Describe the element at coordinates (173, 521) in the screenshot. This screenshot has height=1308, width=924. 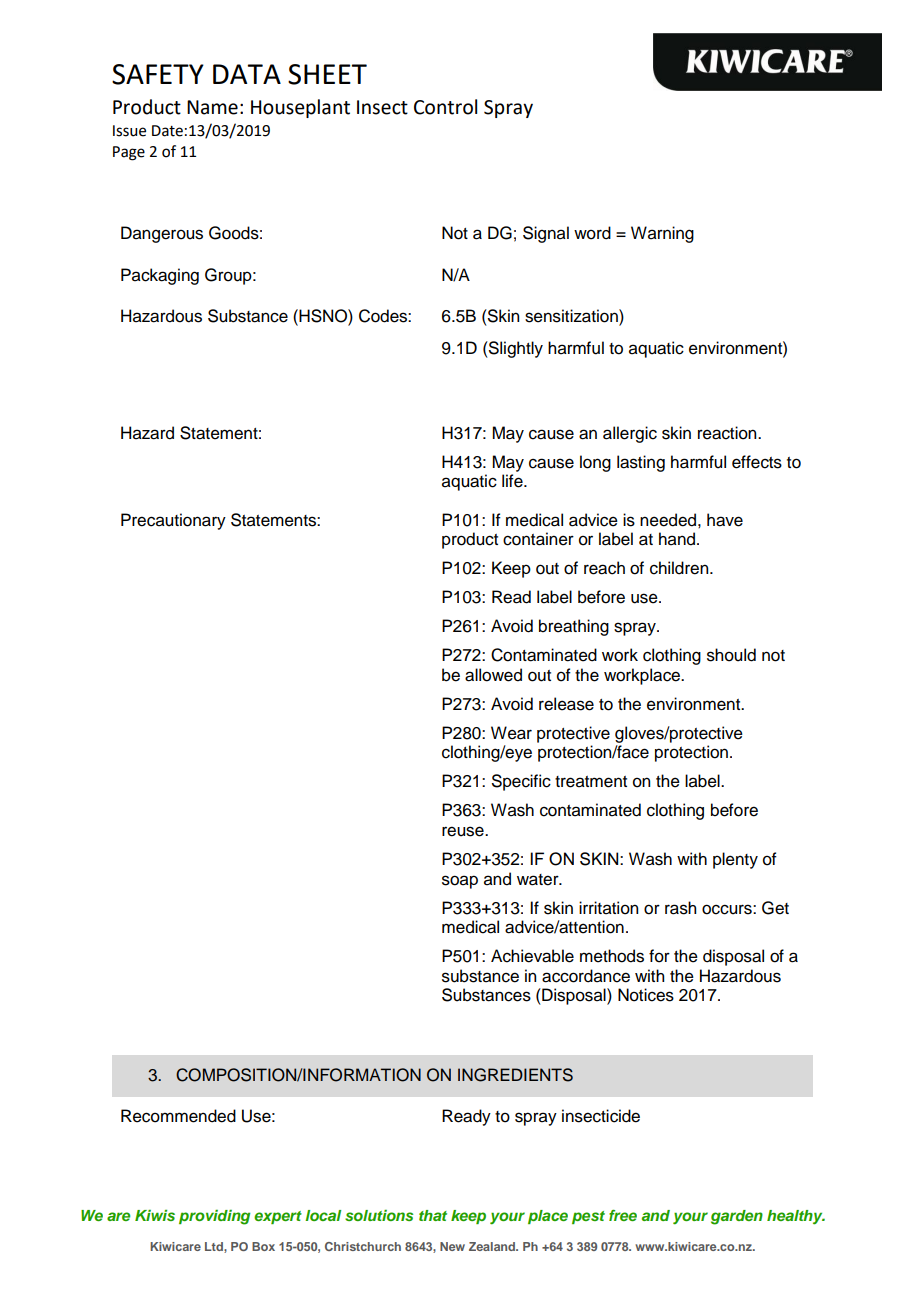
I see `Precautionary` at that location.
